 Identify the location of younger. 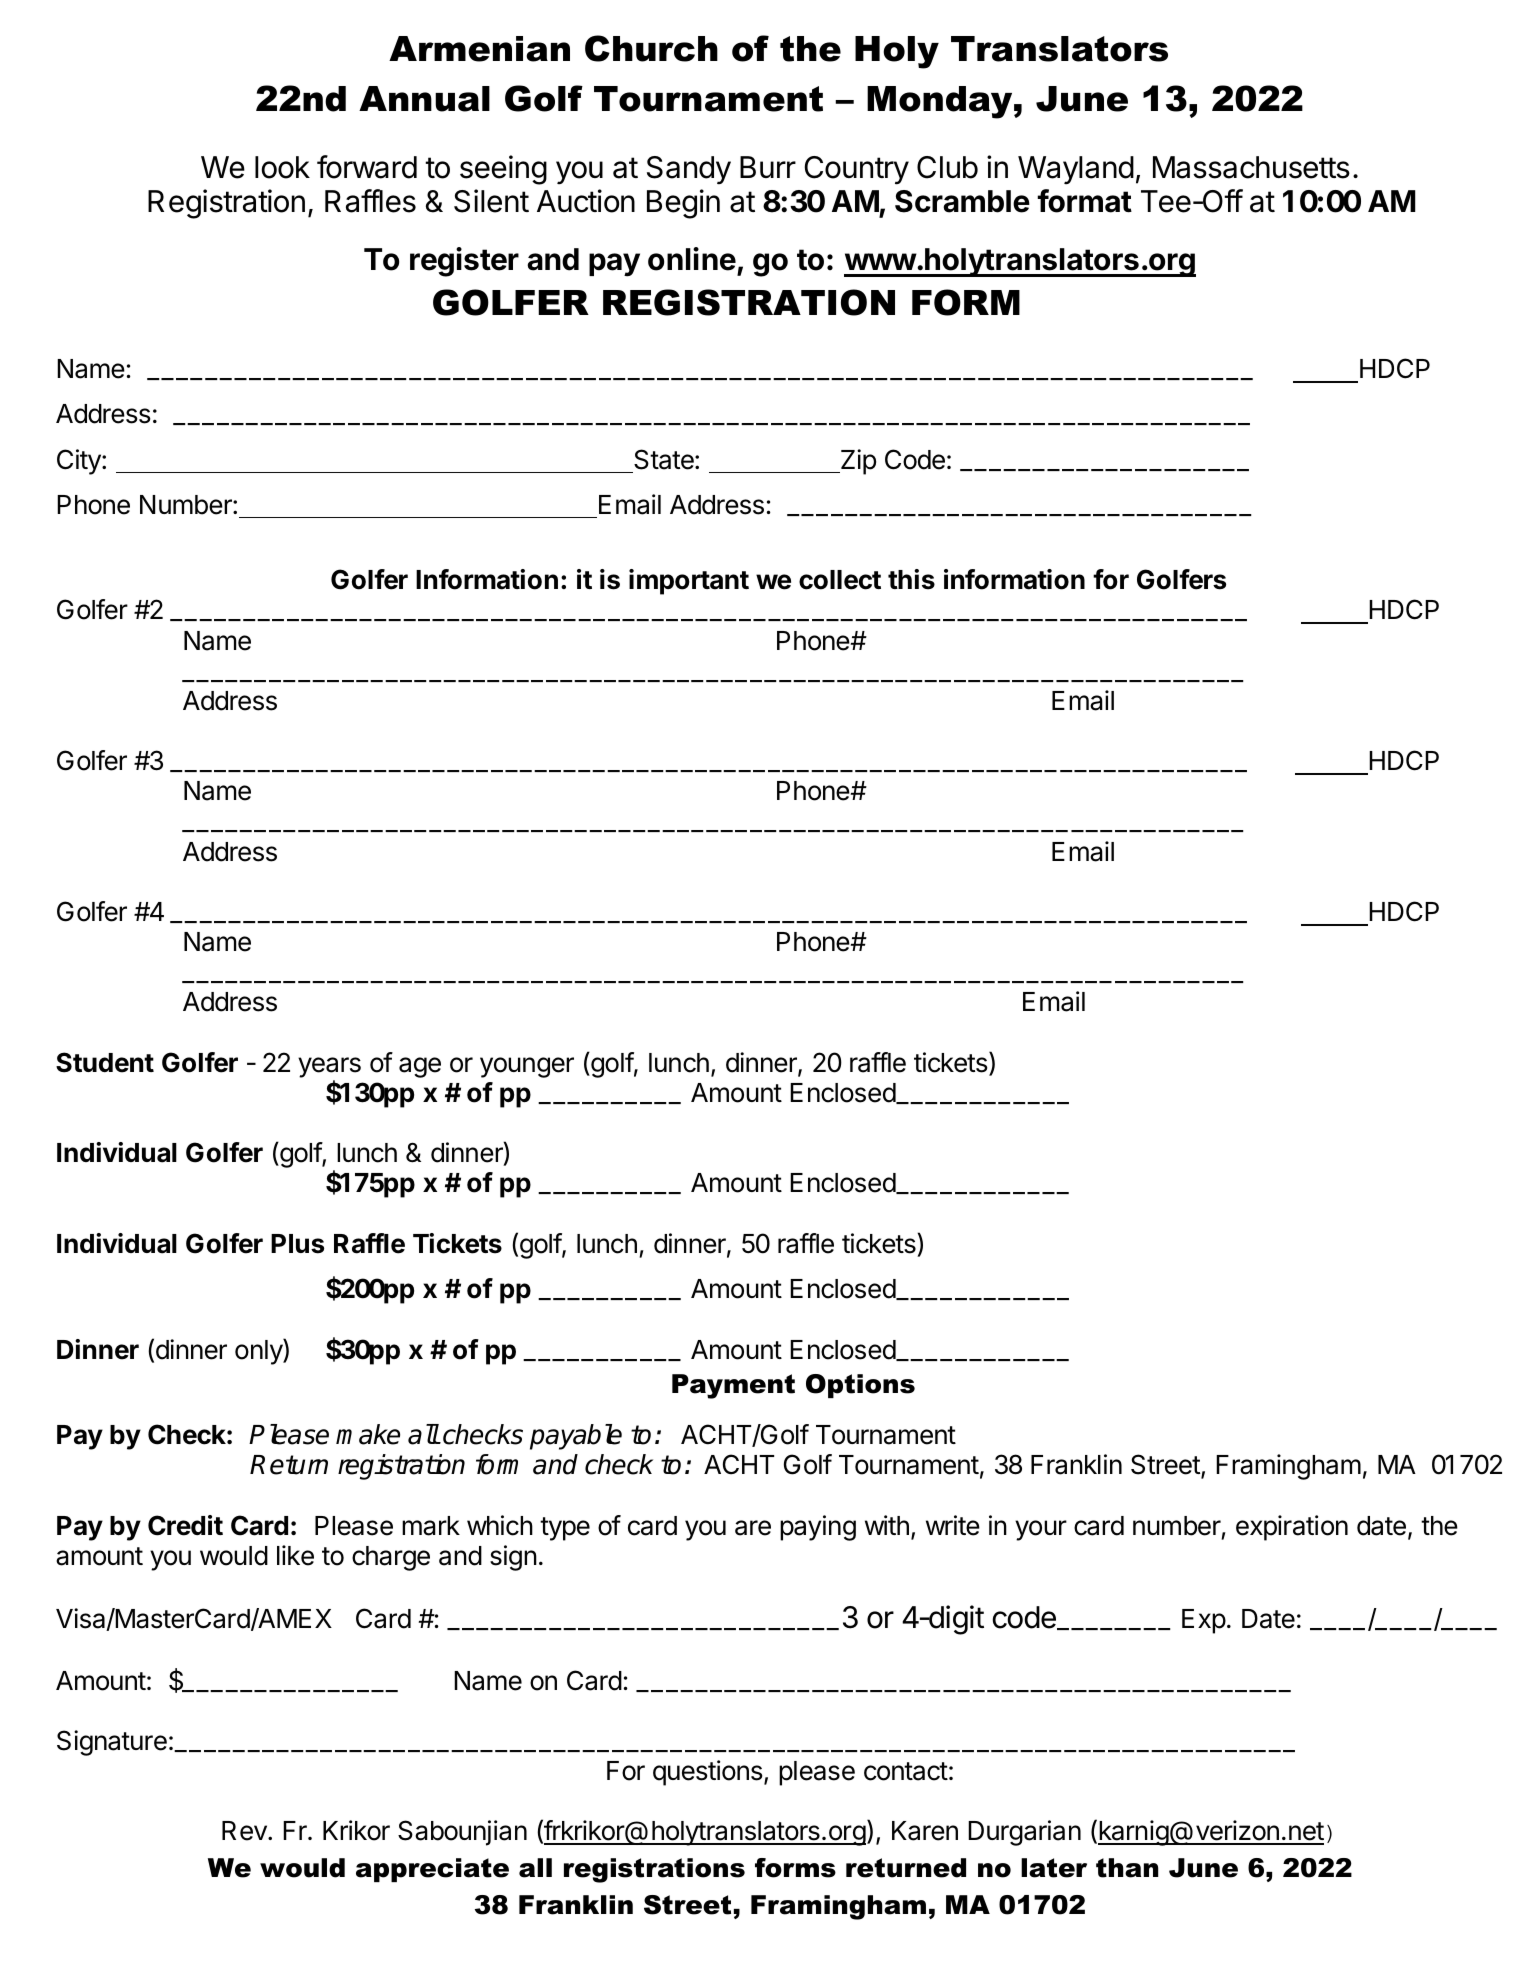
(527, 1067).
